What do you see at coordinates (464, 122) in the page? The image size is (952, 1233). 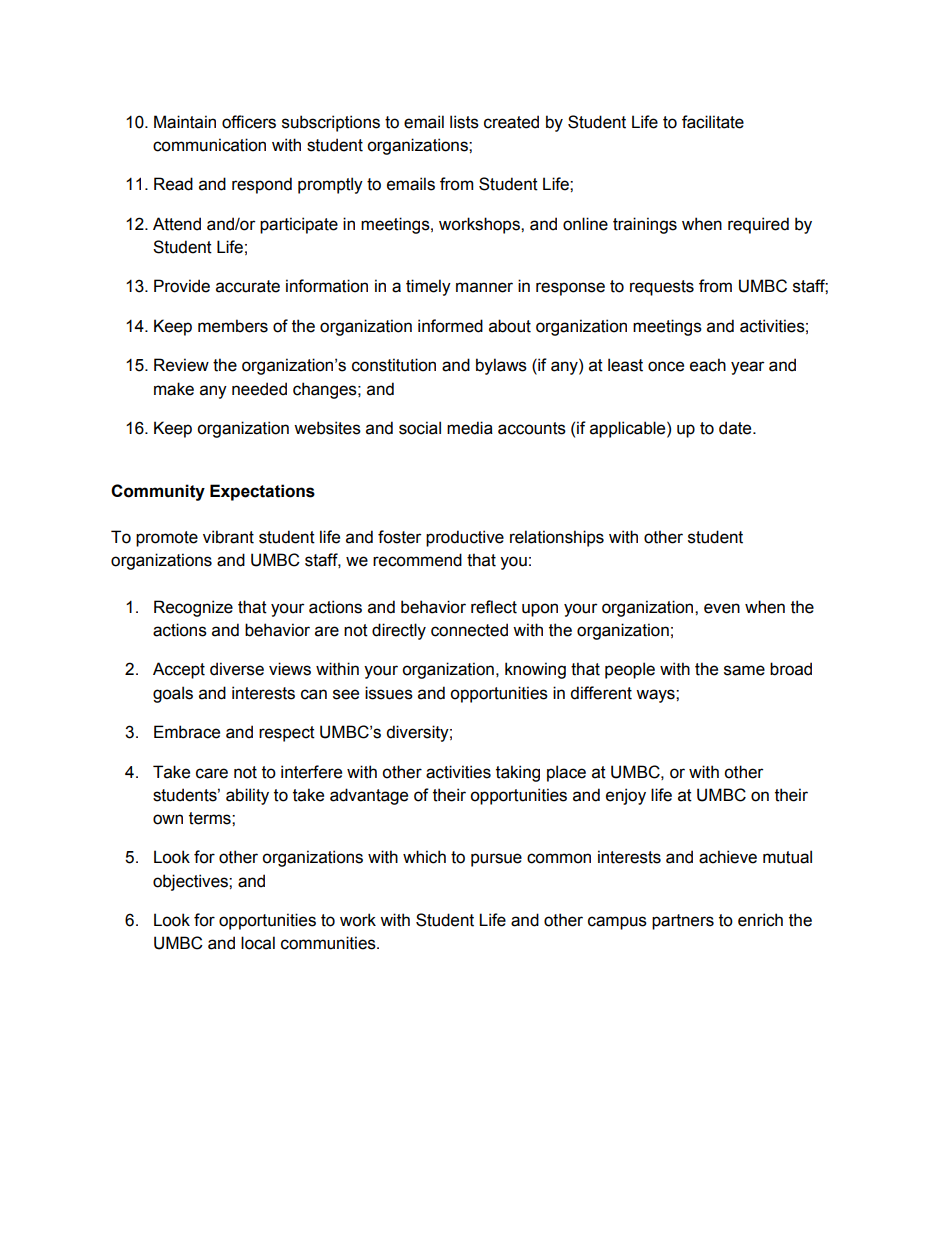 I see `lists` at bounding box center [464, 122].
